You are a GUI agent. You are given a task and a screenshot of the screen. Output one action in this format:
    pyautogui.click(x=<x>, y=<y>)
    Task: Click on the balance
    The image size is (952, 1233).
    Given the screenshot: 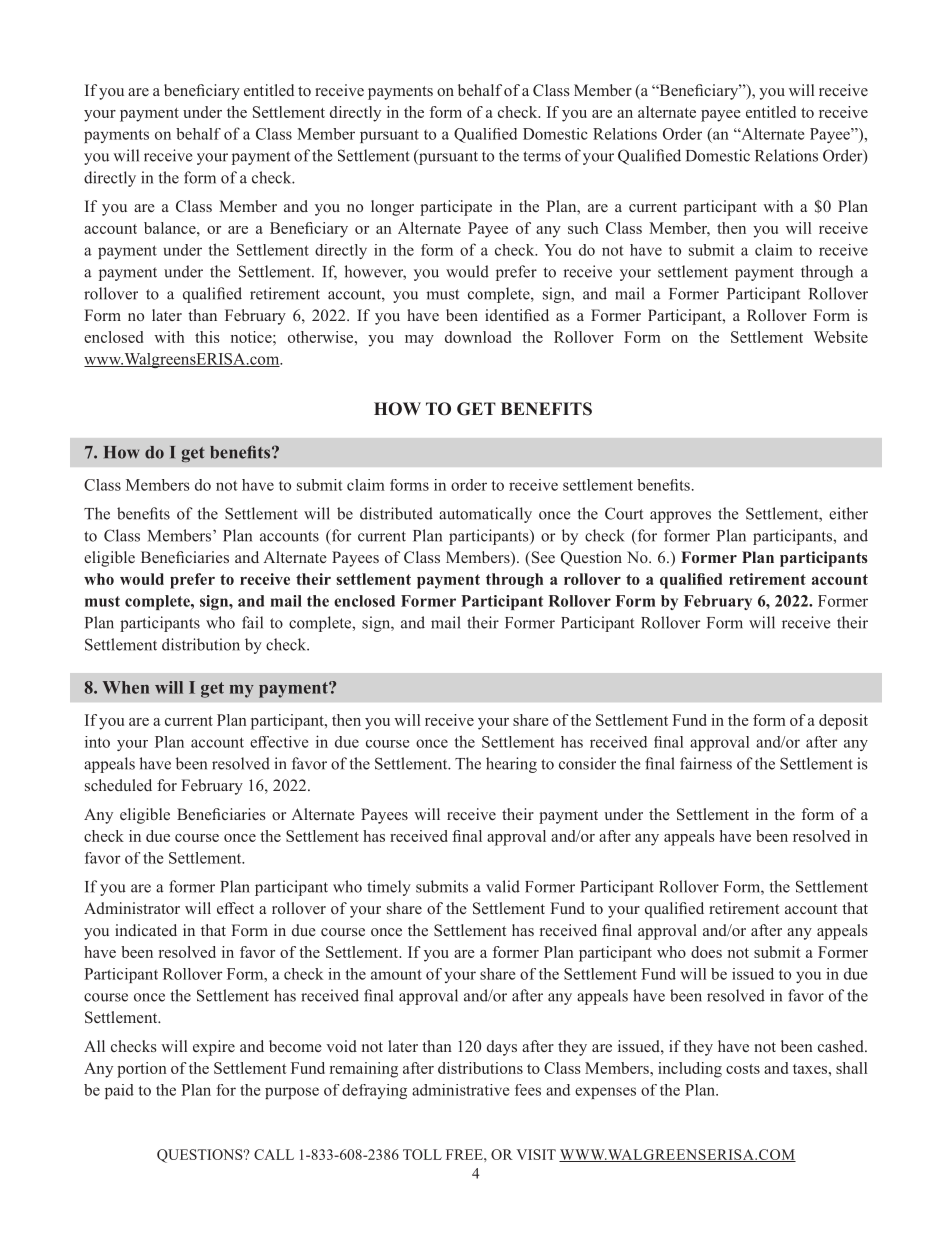 What is the action you would take?
    pyautogui.click(x=171, y=228)
